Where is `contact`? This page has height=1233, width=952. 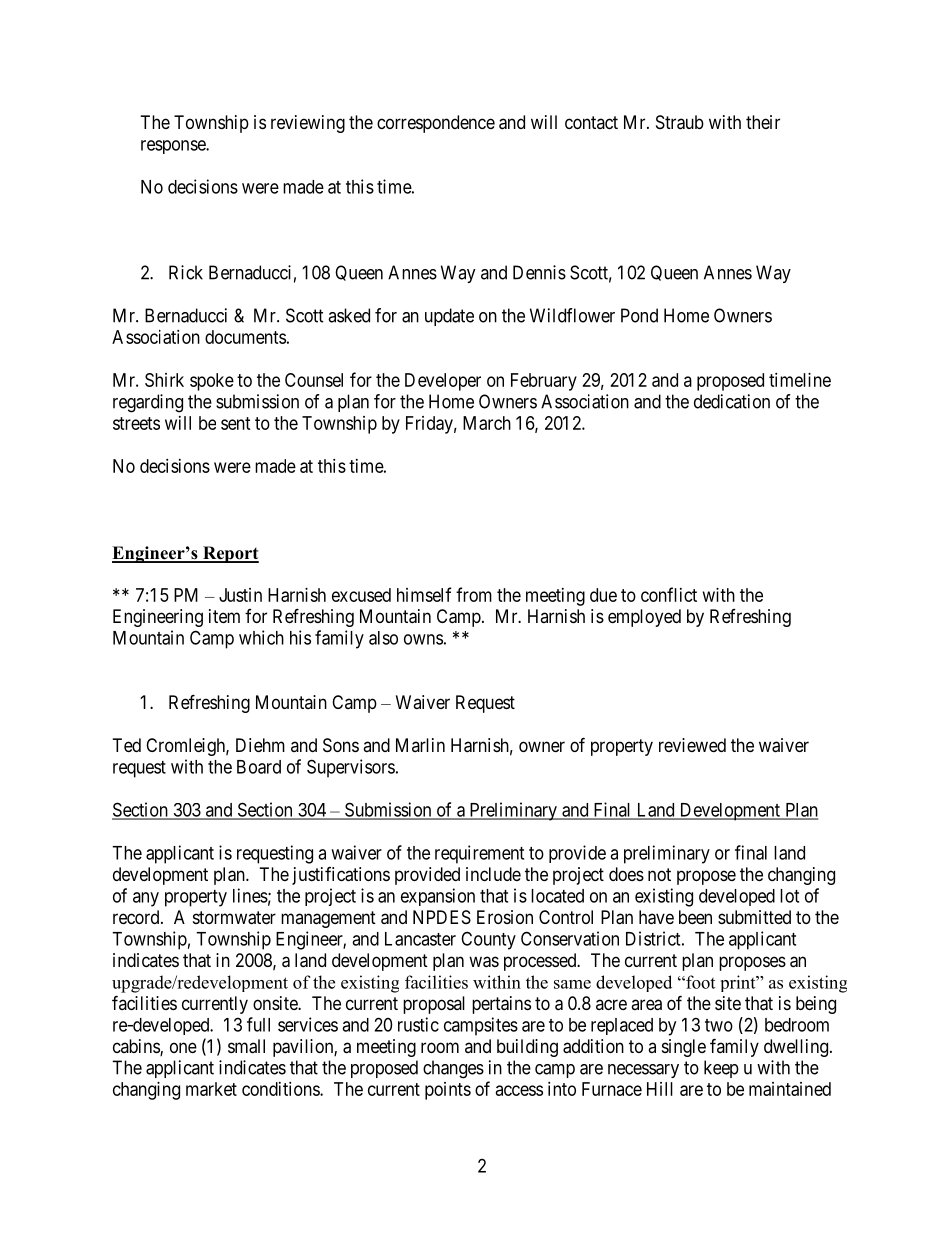
contact is located at coordinates (591, 122).
